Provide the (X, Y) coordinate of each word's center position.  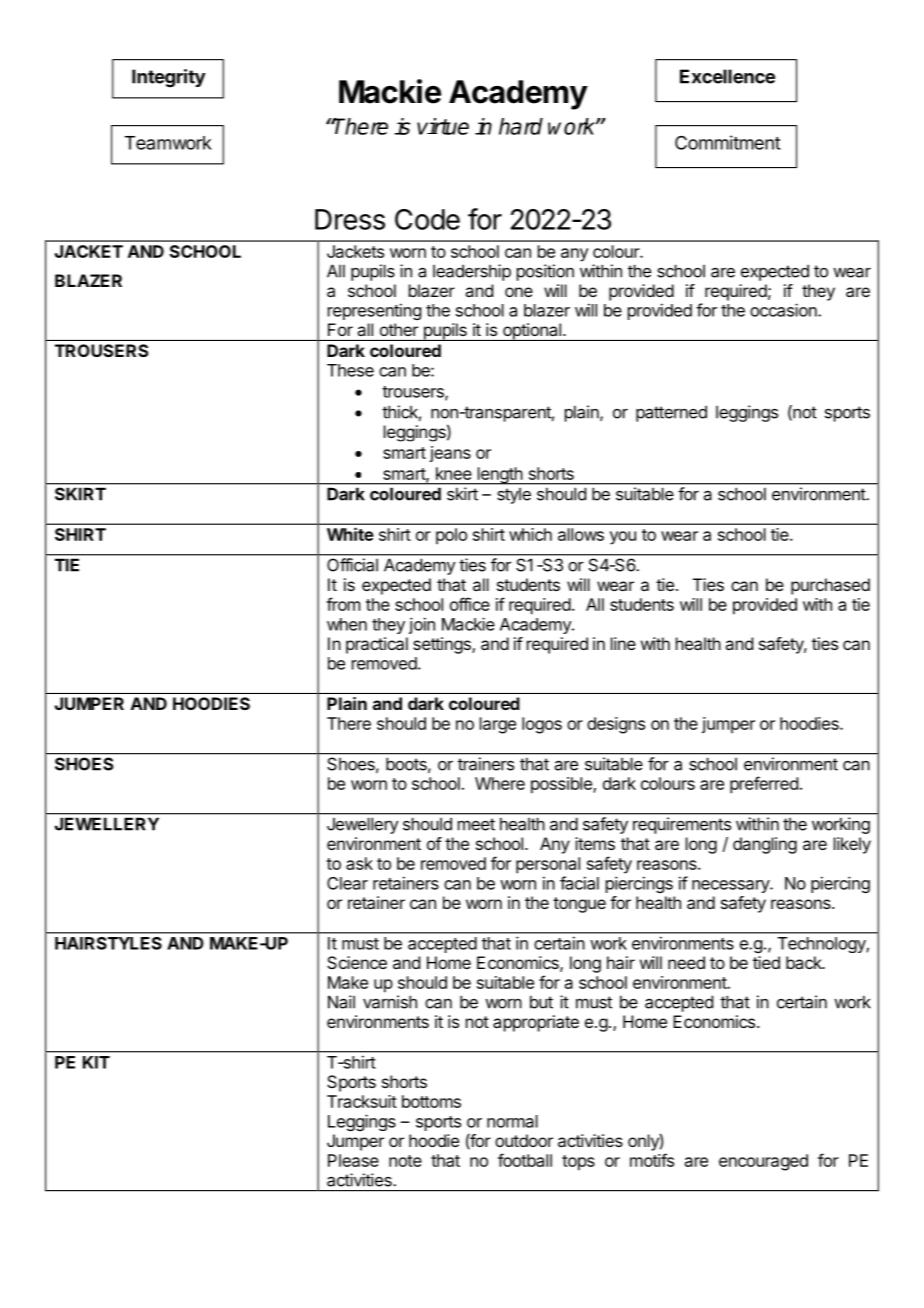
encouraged (763, 1162)
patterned (671, 413)
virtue (443, 126)
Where (500, 783)
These (350, 370)
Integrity (169, 78)
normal (512, 1121)
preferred (764, 785)
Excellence (727, 76)
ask (359, 863)
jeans (450, 454)
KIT (96, 1062)
